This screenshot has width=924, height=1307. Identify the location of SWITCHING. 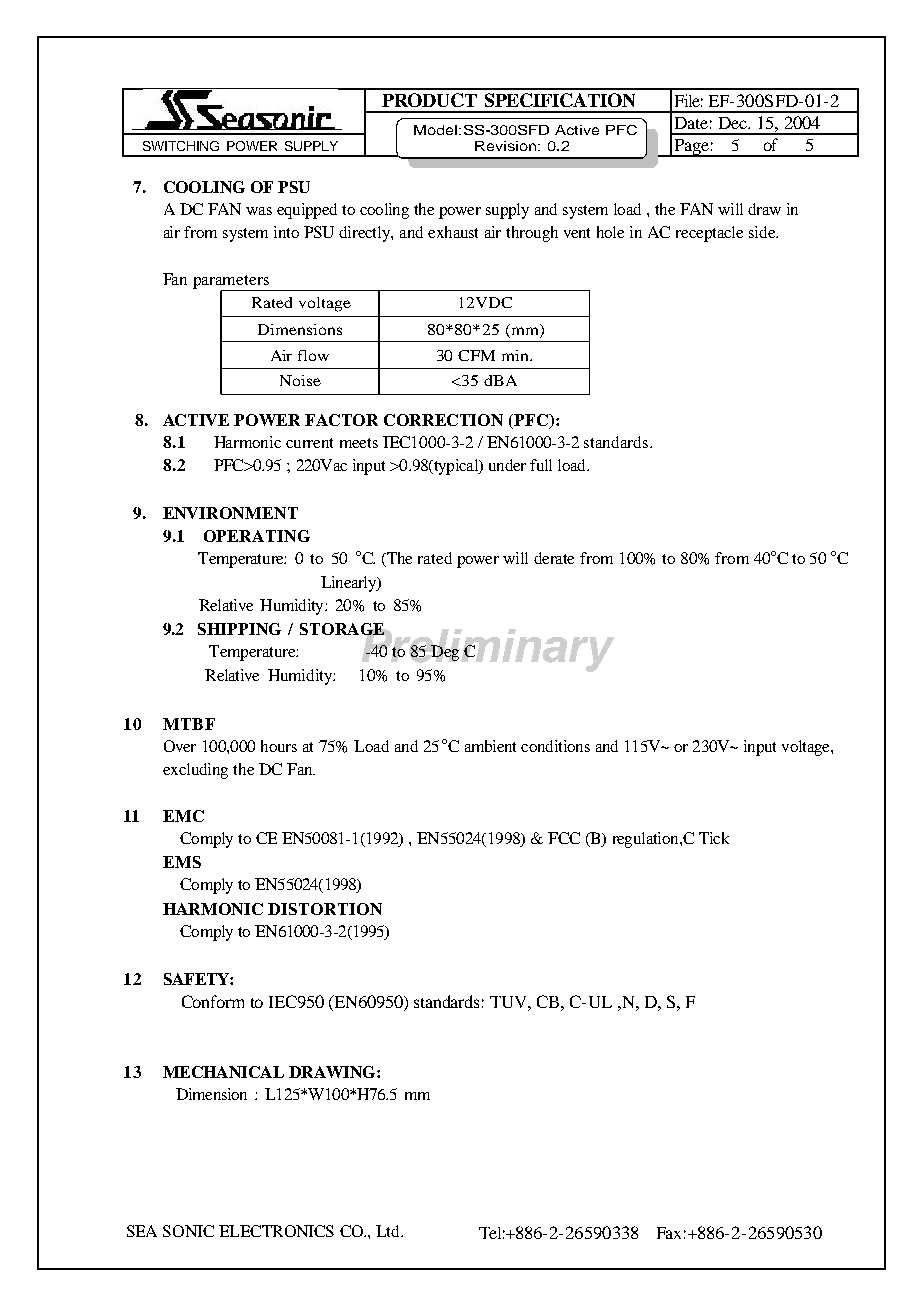
(181, 146).
